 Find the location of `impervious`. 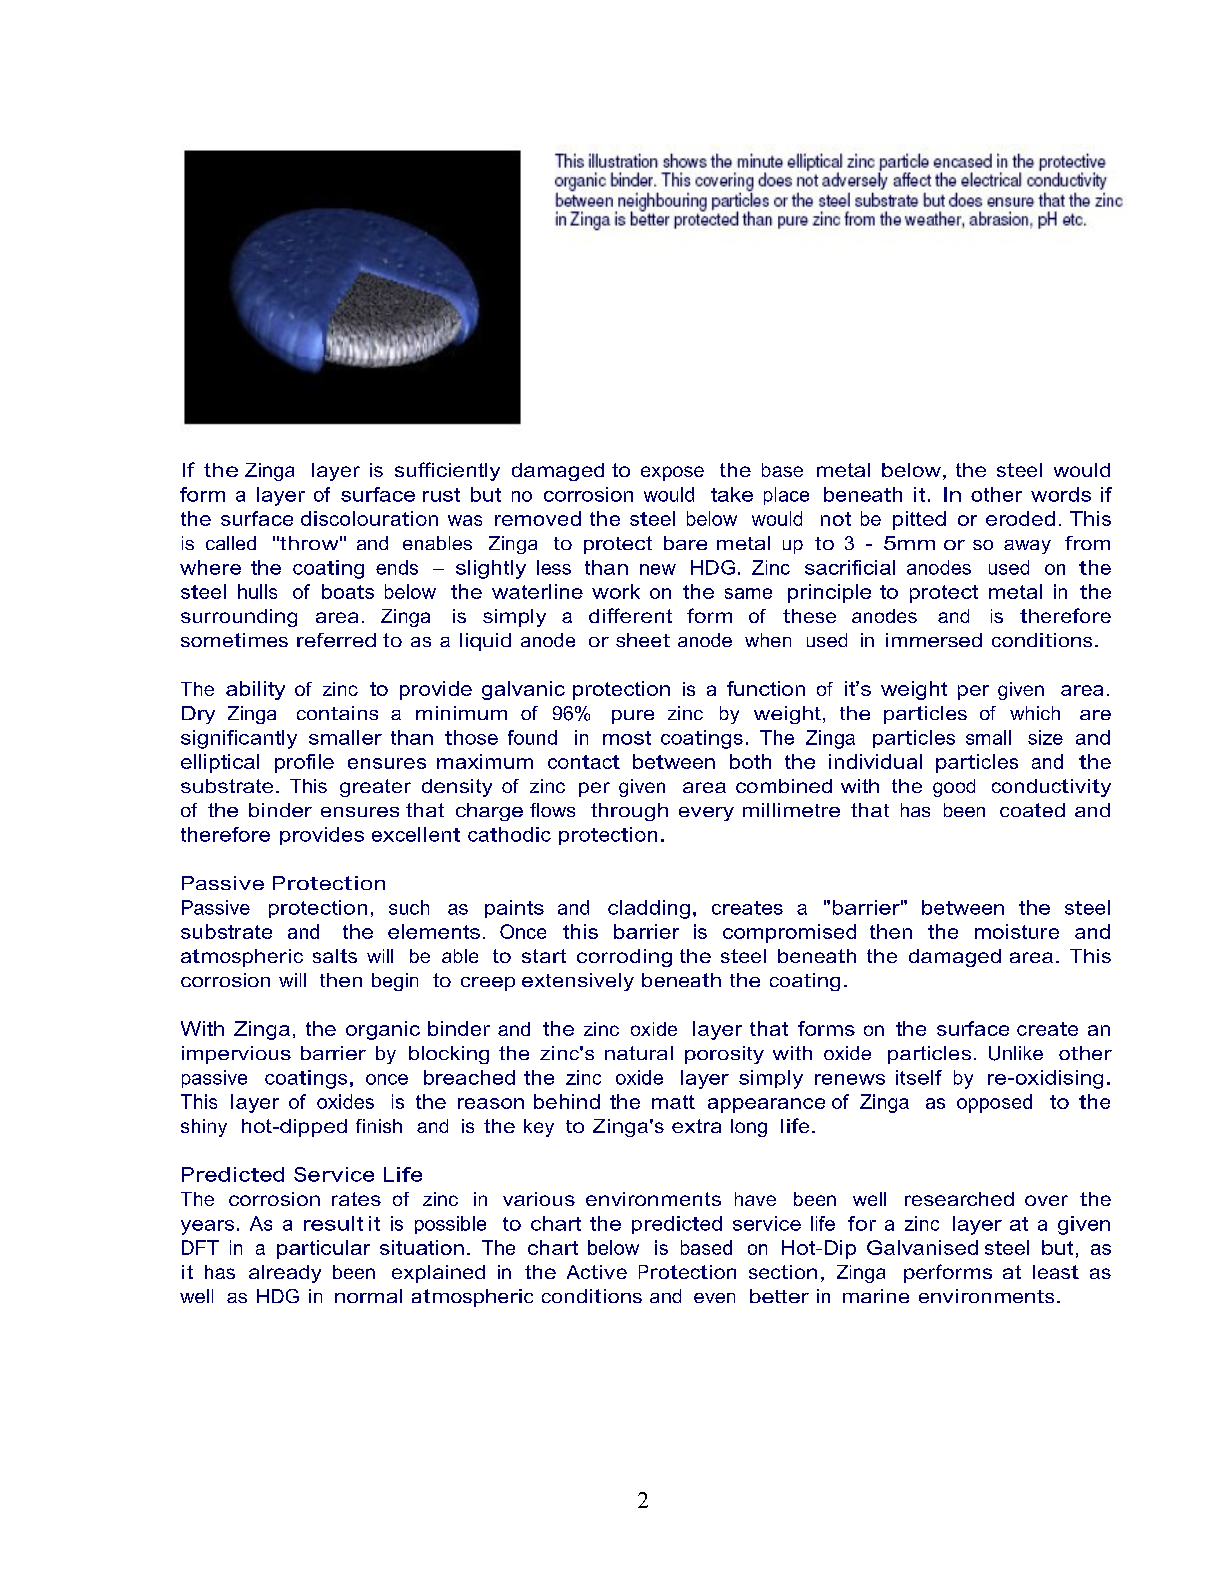

impervious is located at coordinates (236, 1055).
